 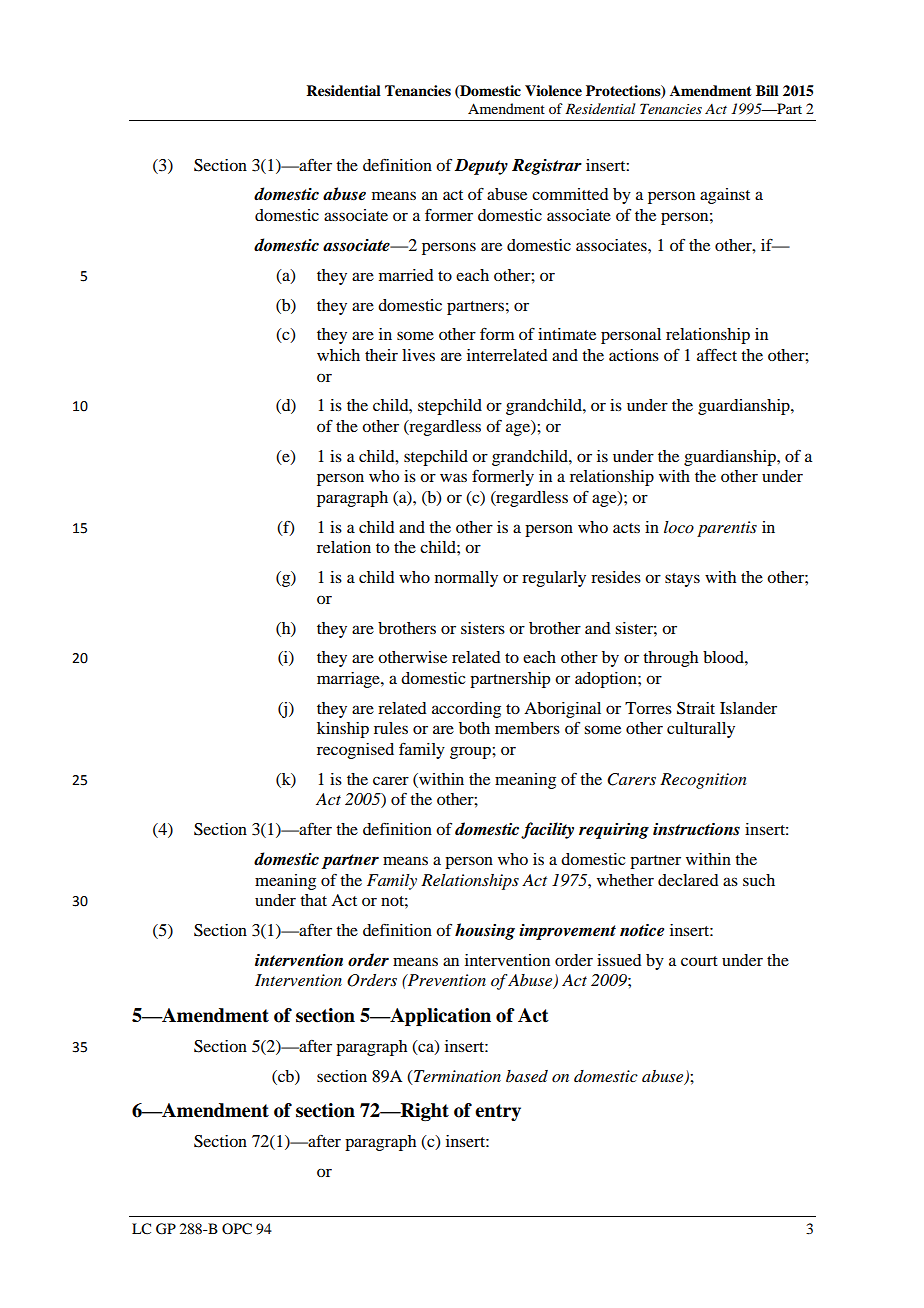 I want to click on intimate, so click(x=567, y=334).
